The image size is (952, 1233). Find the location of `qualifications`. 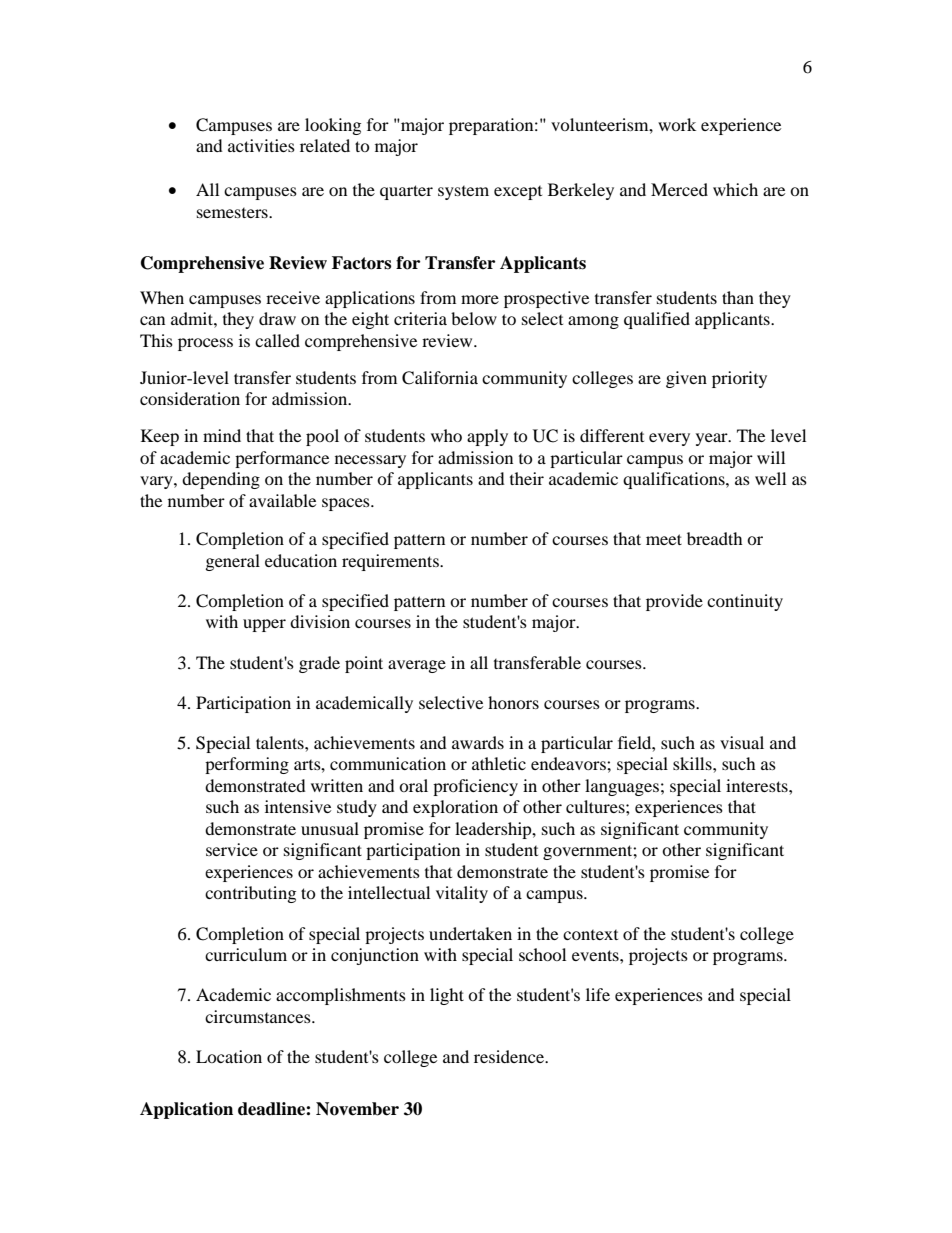

qualifications is located at coordinates (675, 480).
